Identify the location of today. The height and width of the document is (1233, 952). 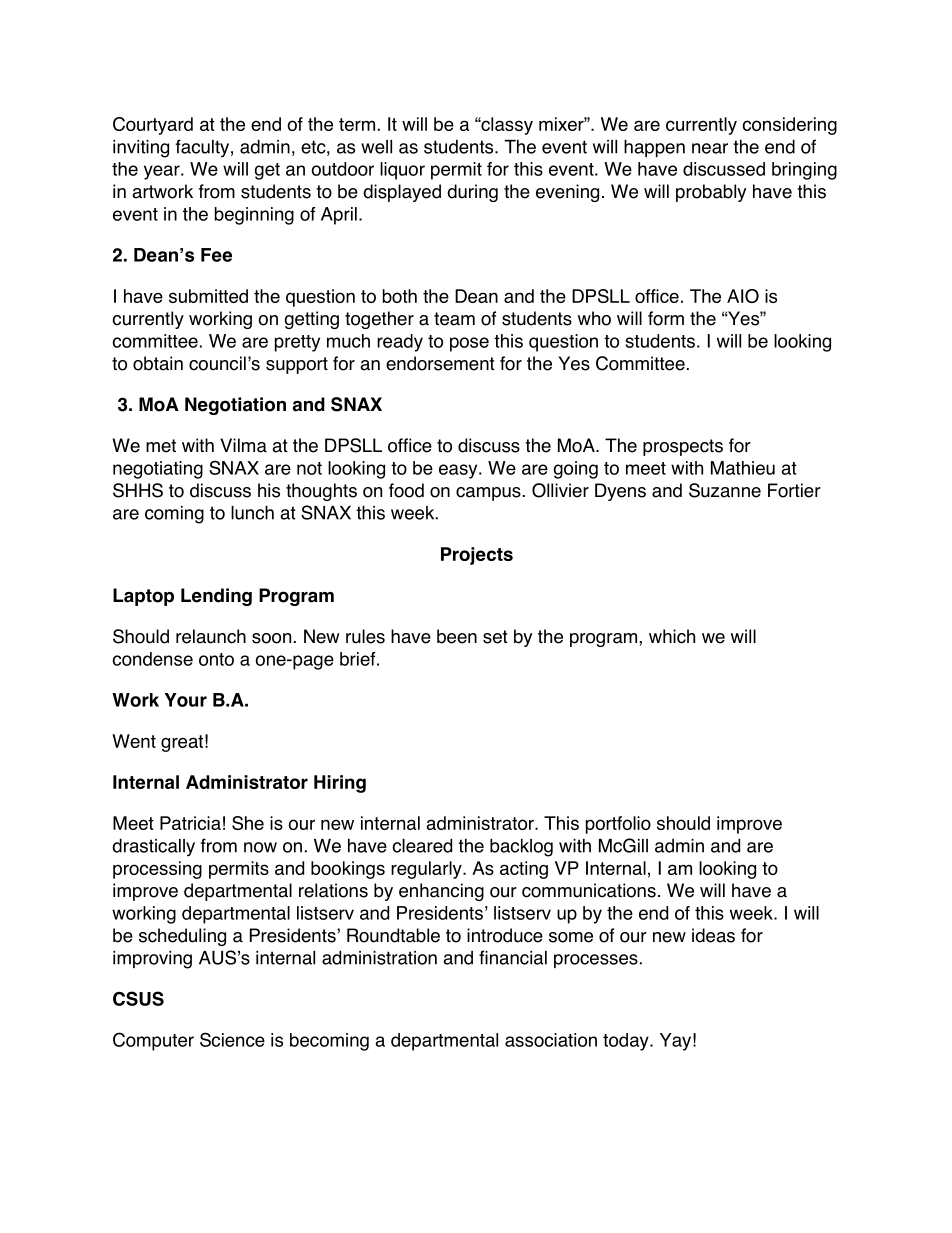
(627, 1042).
